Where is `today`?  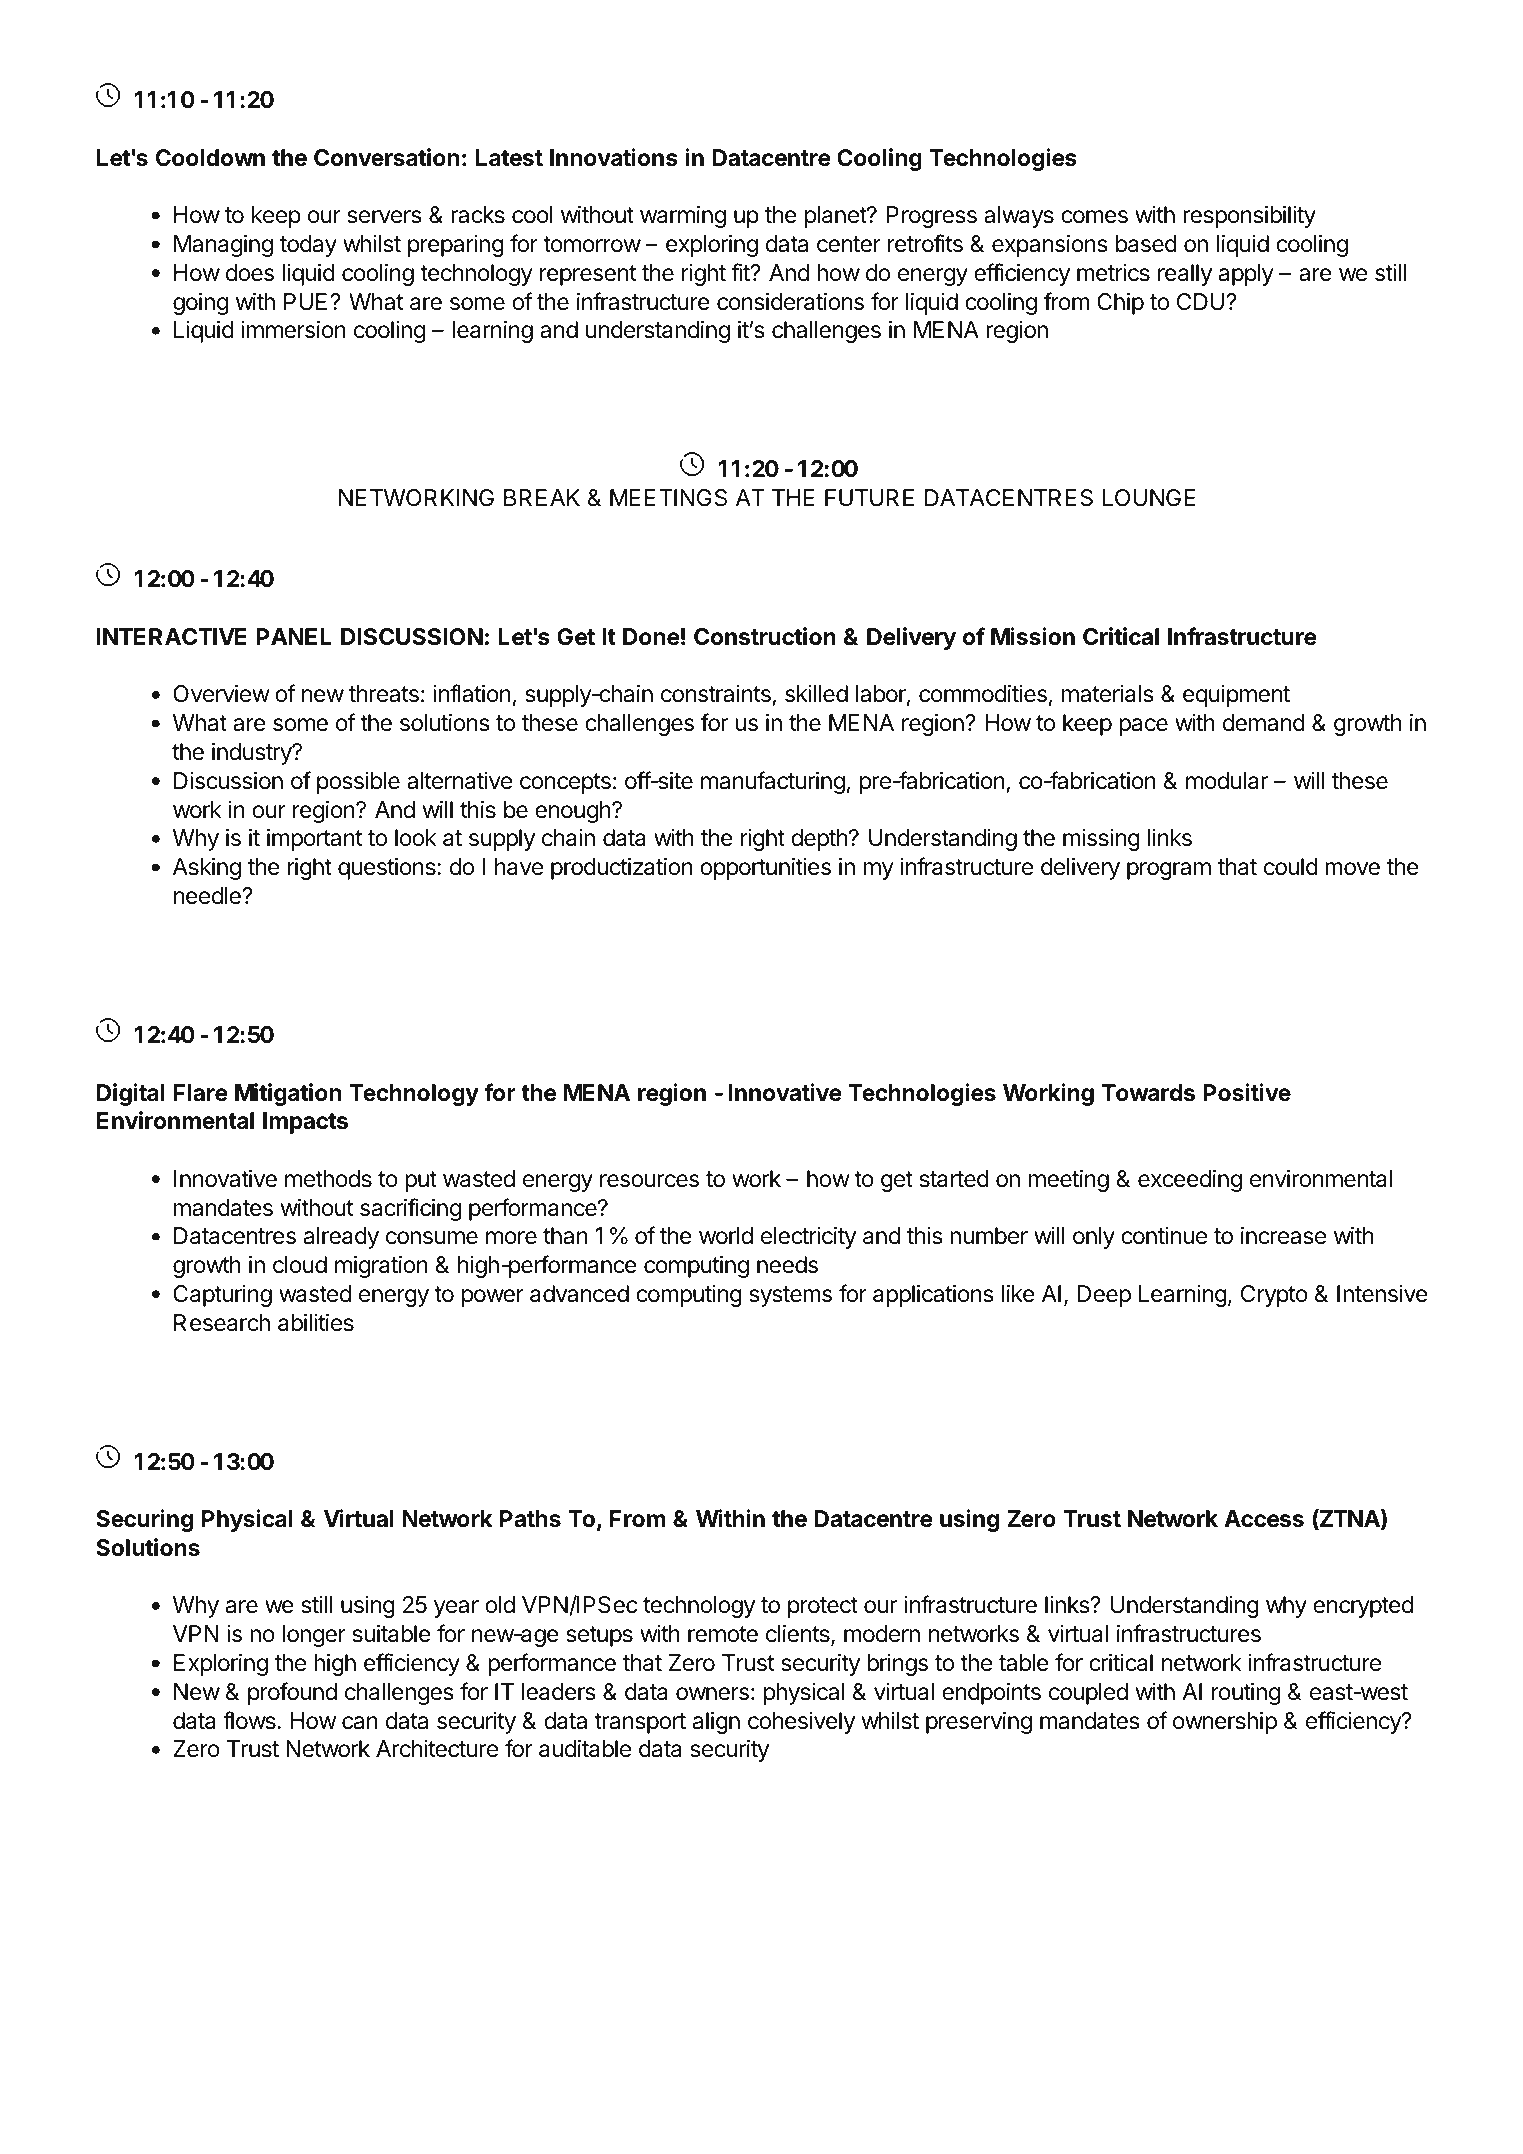
today is located at coordinates (308, 246).
